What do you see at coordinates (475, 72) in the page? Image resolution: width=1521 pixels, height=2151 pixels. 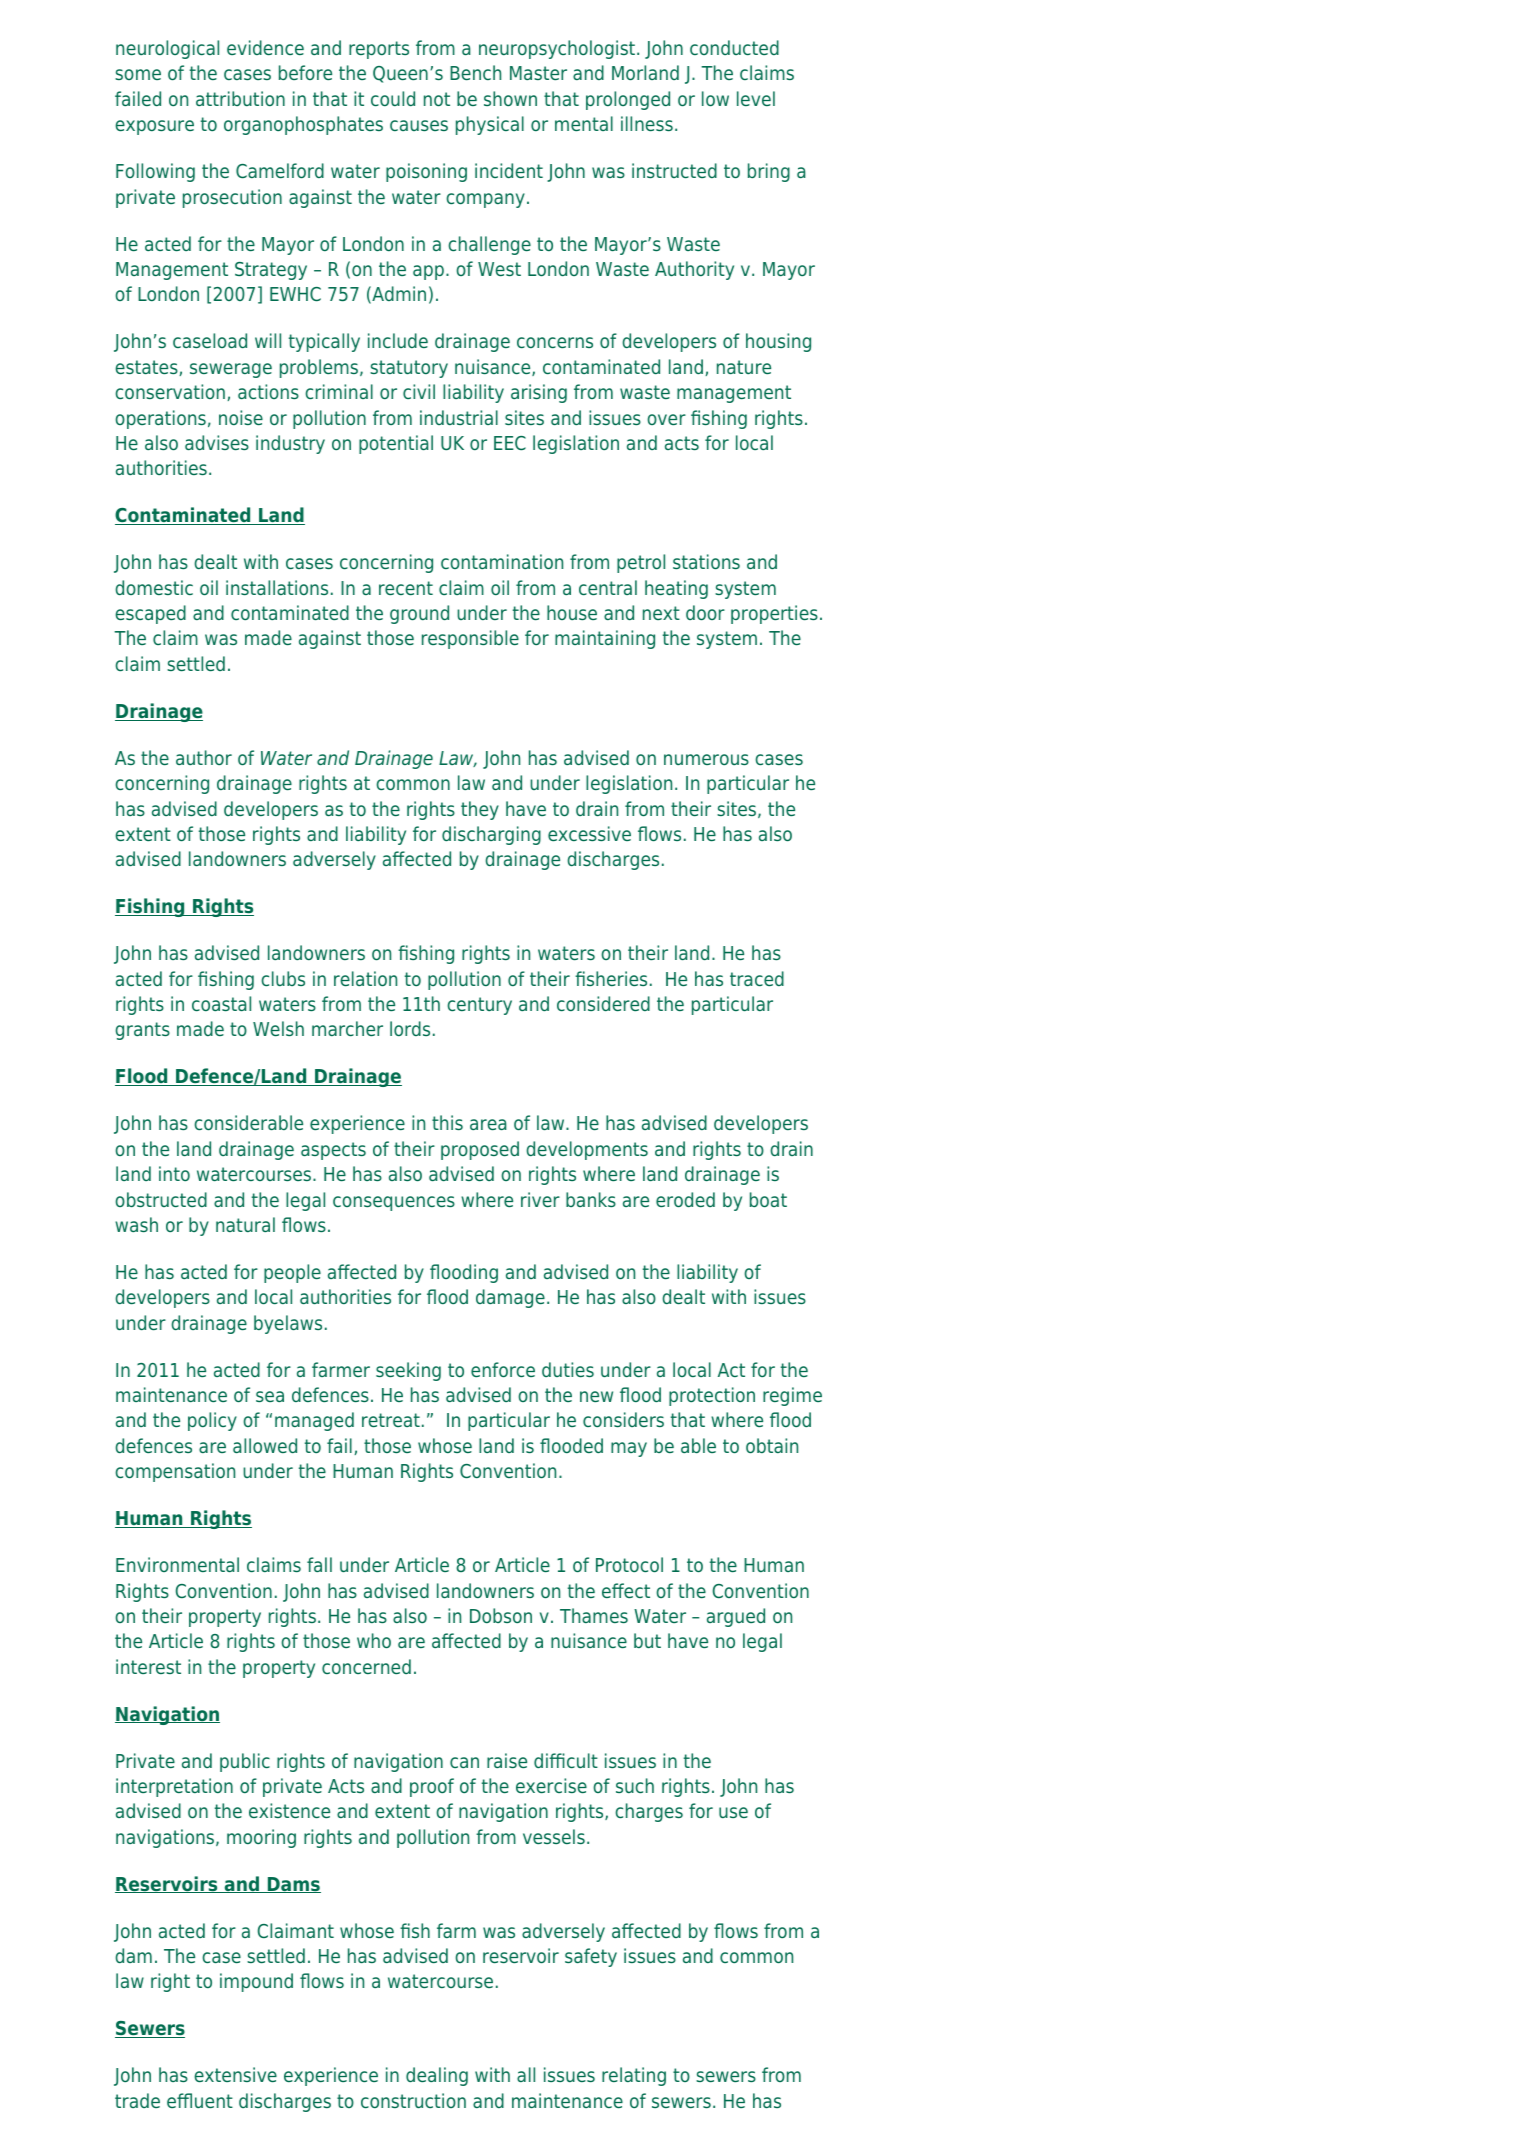 I see `Bench` at bounding box center [475, 72].
